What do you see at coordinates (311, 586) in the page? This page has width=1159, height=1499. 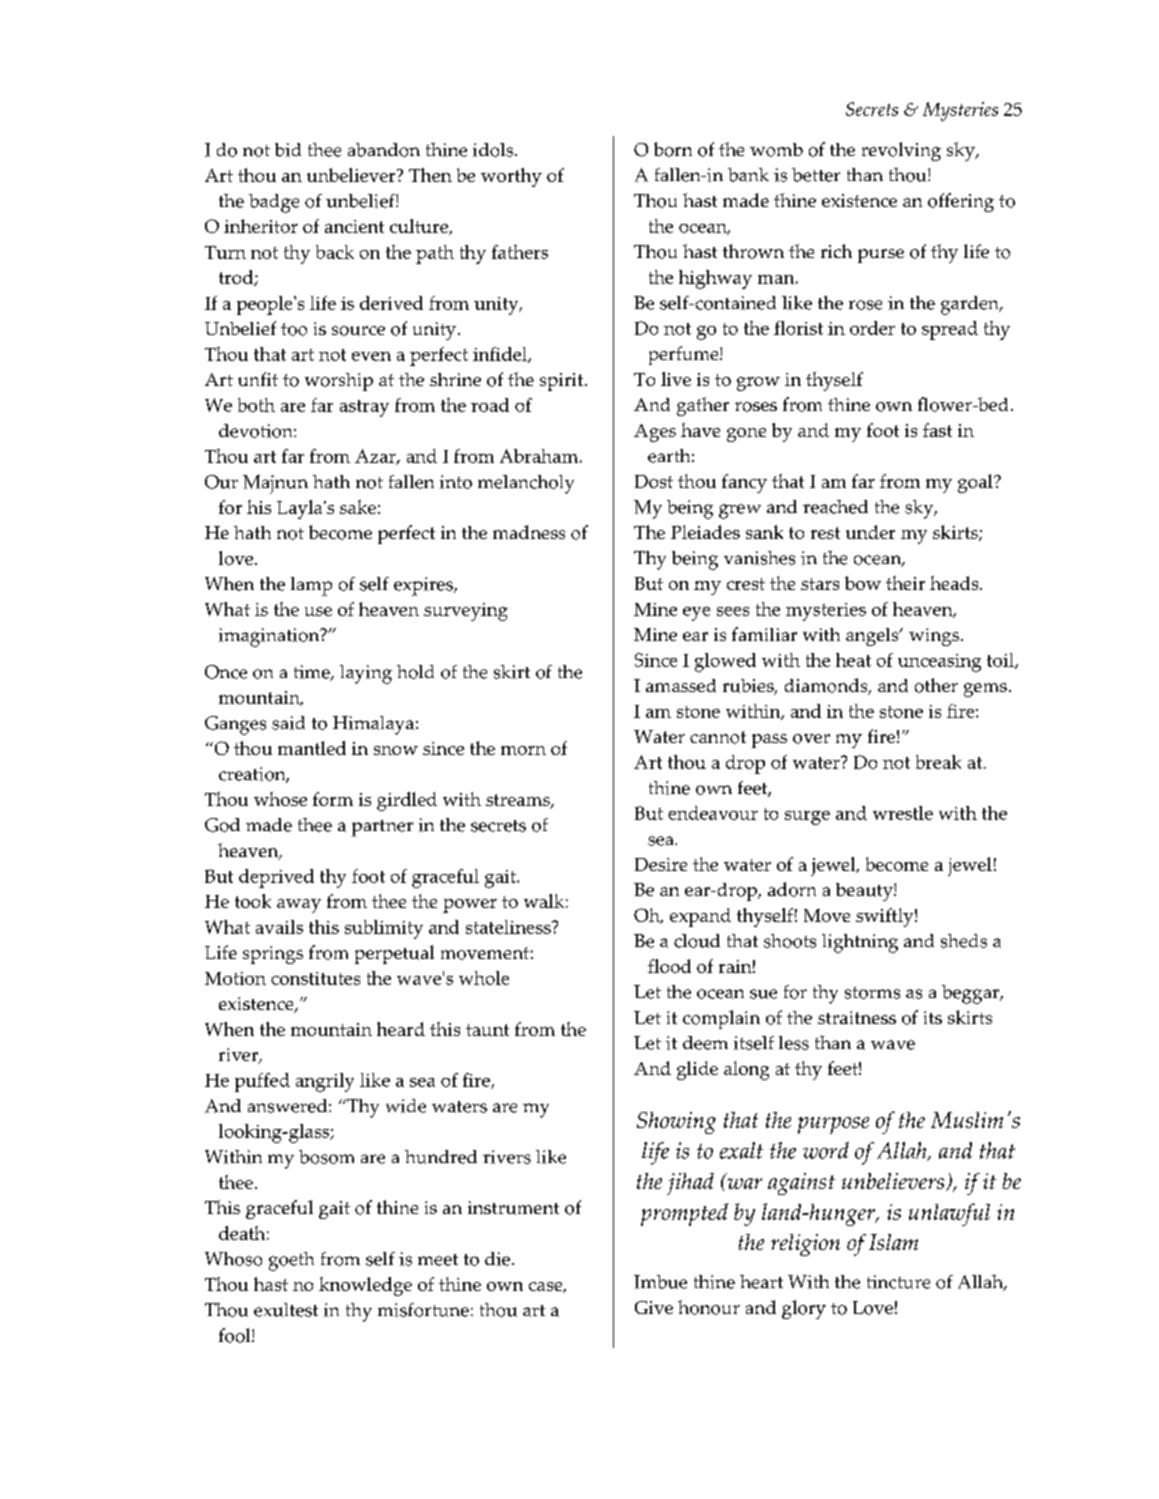 I see `lamp` at bounding box center [311, 586].
